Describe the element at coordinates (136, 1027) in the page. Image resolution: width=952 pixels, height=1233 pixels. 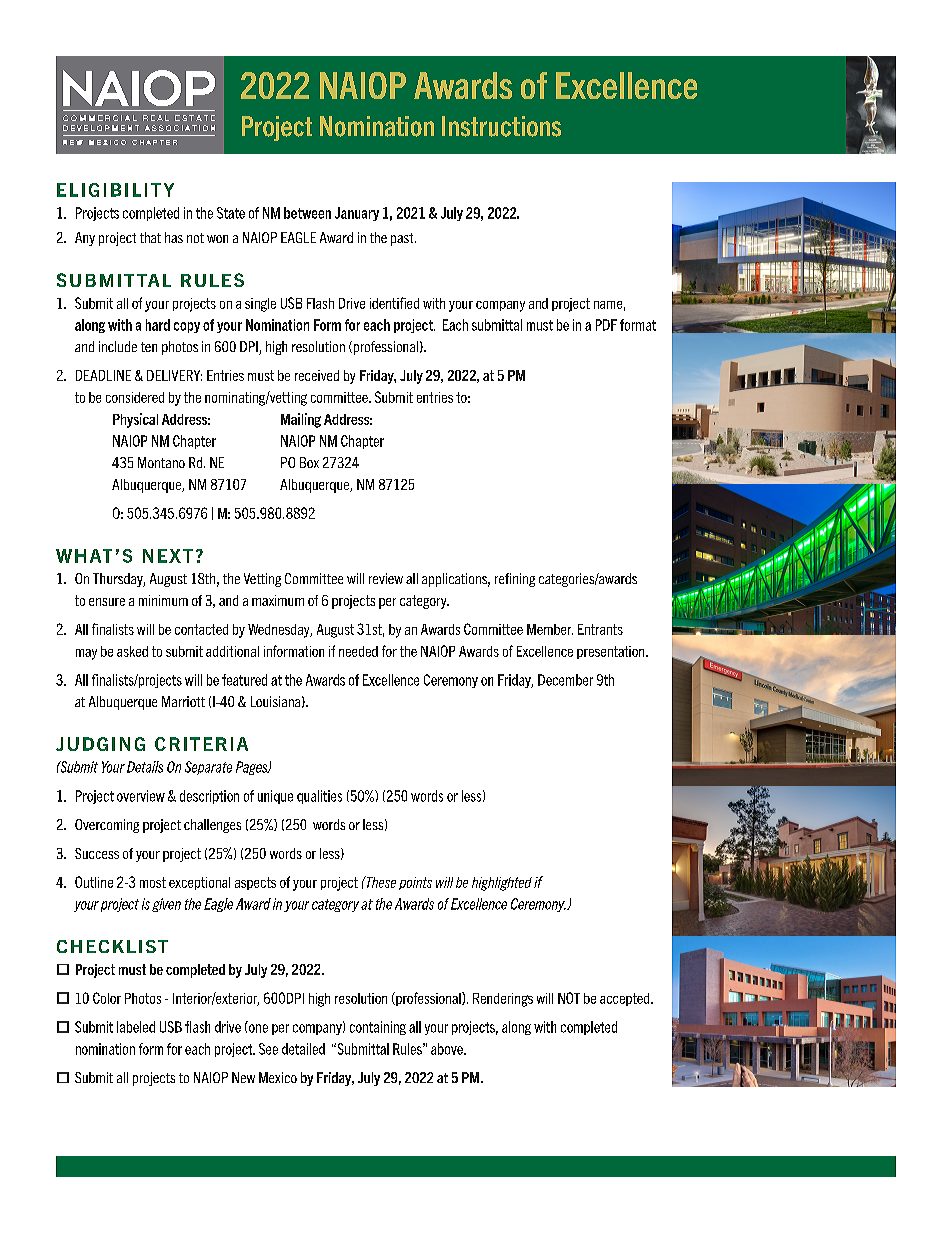
I see `labeled` at that location.
